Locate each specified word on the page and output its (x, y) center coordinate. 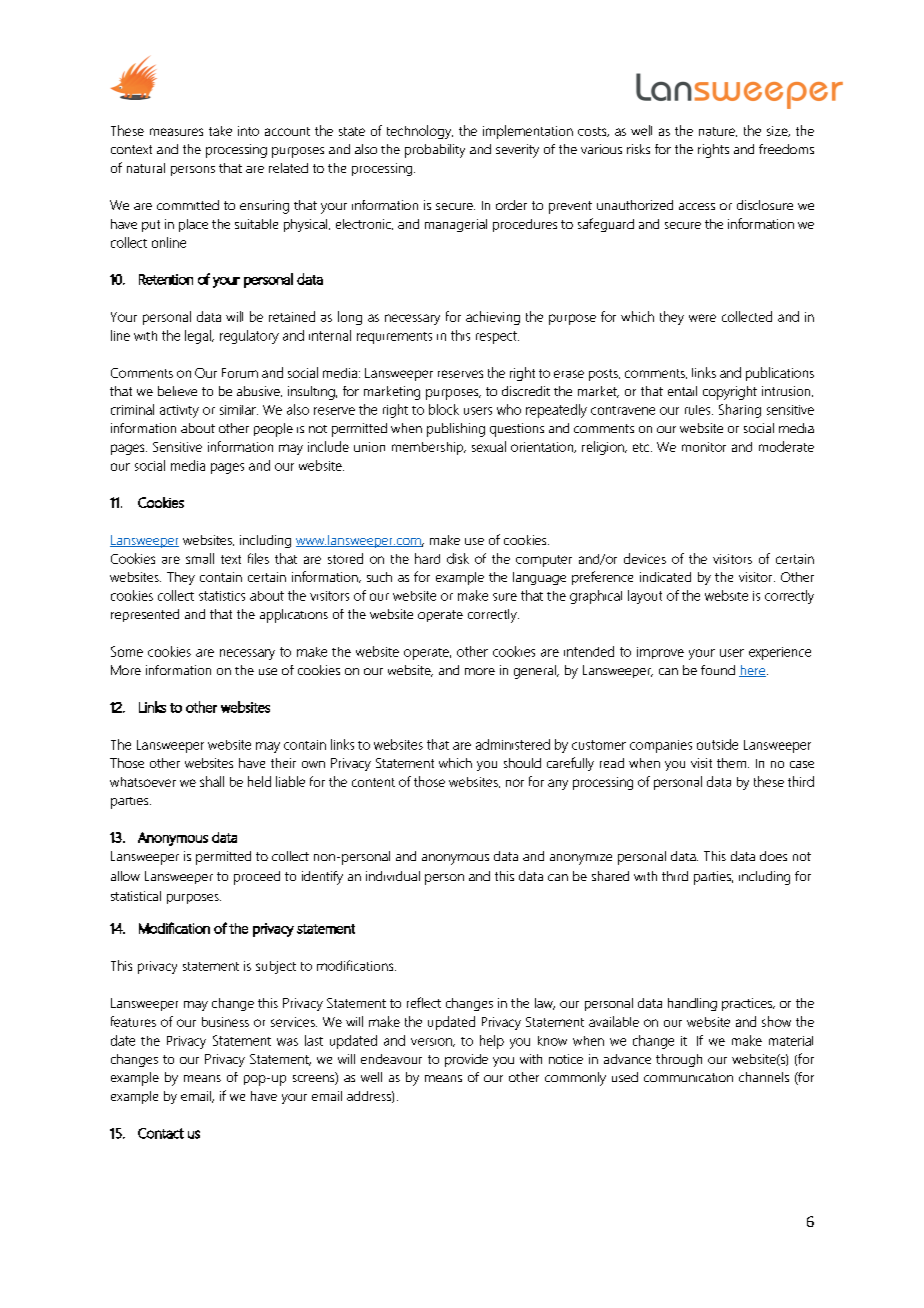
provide (466, 1060)
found (718, 670)
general (536, 672)
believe (177, 391)
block (444, 409)
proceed (257, 878)
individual (393, 876)
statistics (222, 596)
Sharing (740, 411)
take (220, 131)
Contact (161, 1133)
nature (718, 132)
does (773, 856)
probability (435, 151)
